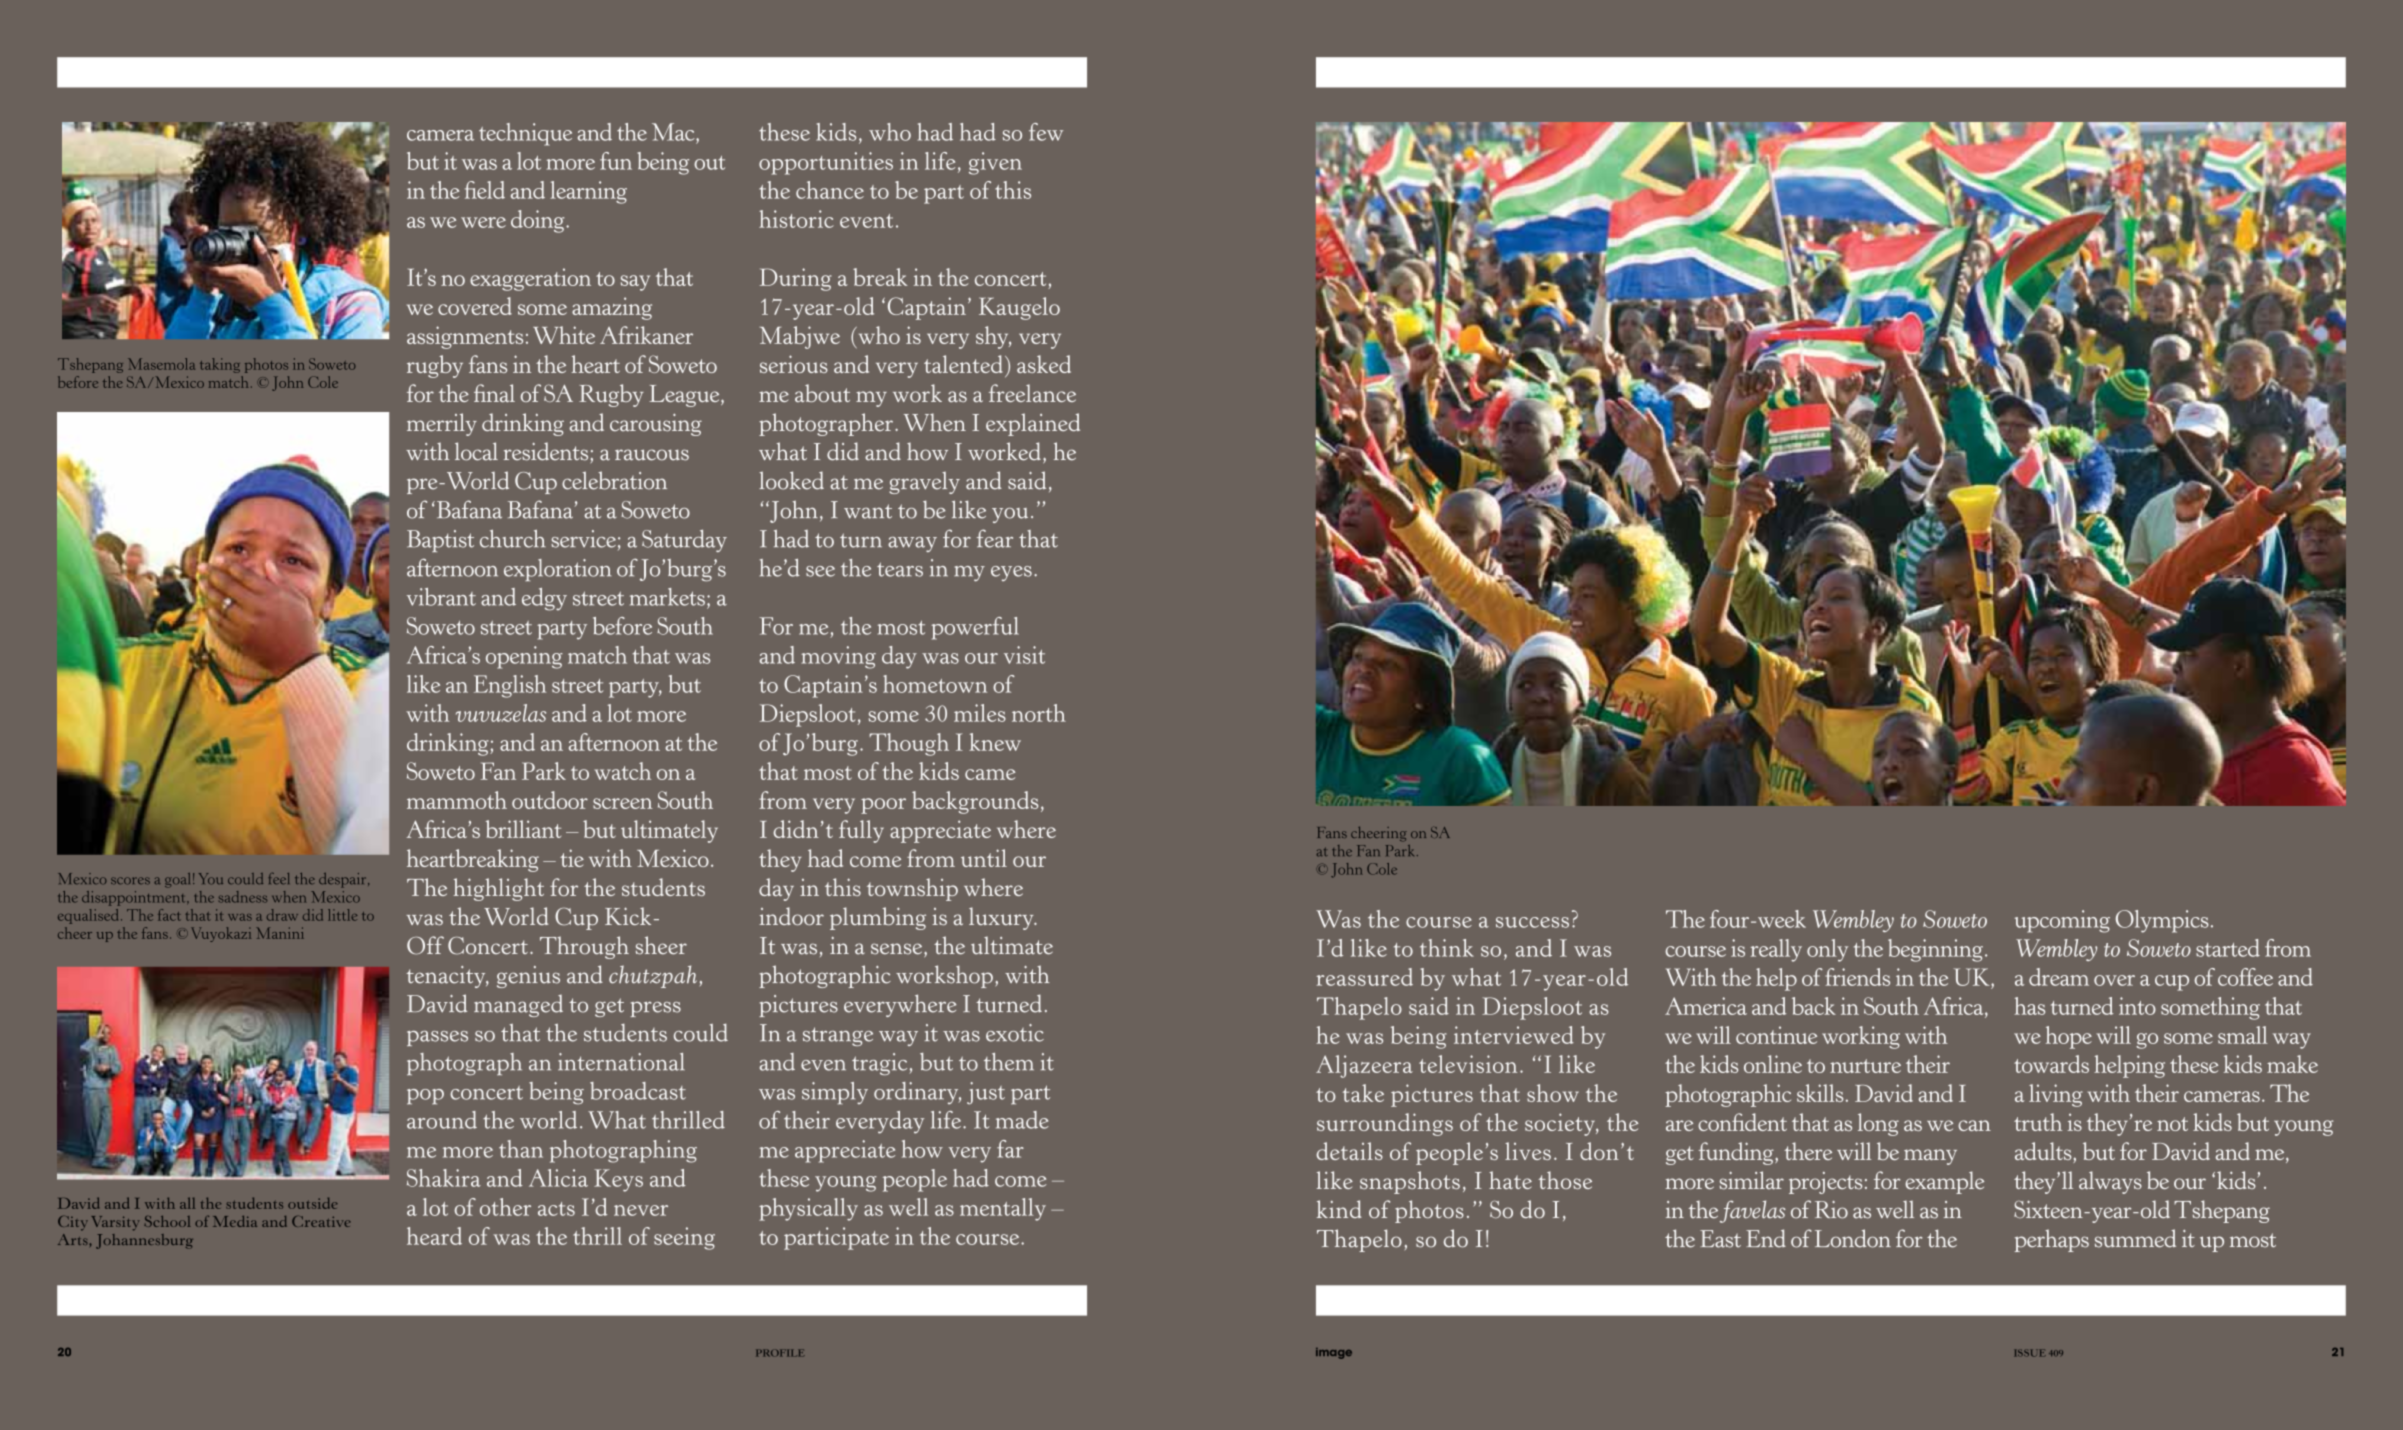  Describe the element at coordinates (485, 190) in the screenshot. I see `field` at that location.
